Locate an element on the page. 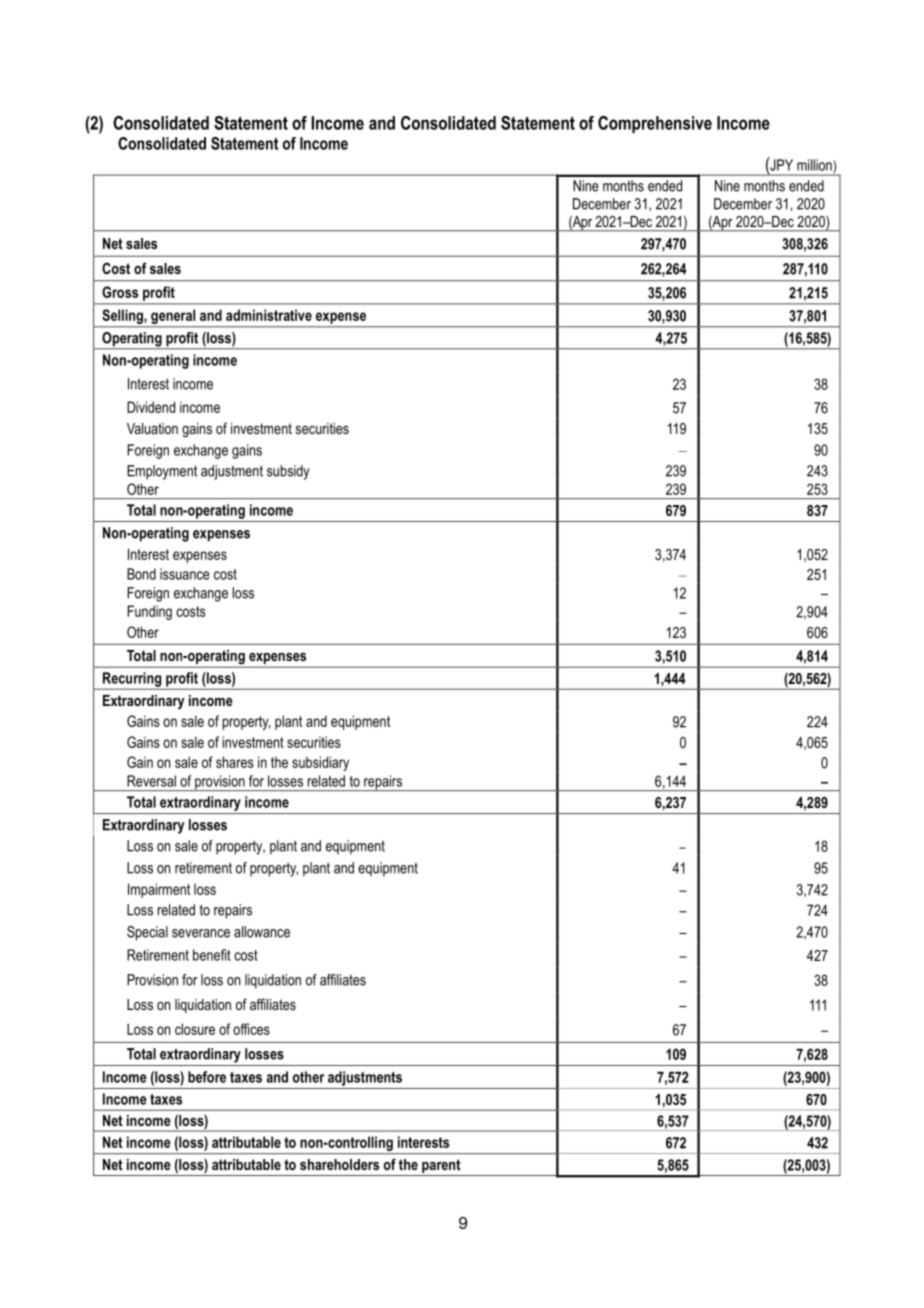  shares is located at coordinates (235, 762).
